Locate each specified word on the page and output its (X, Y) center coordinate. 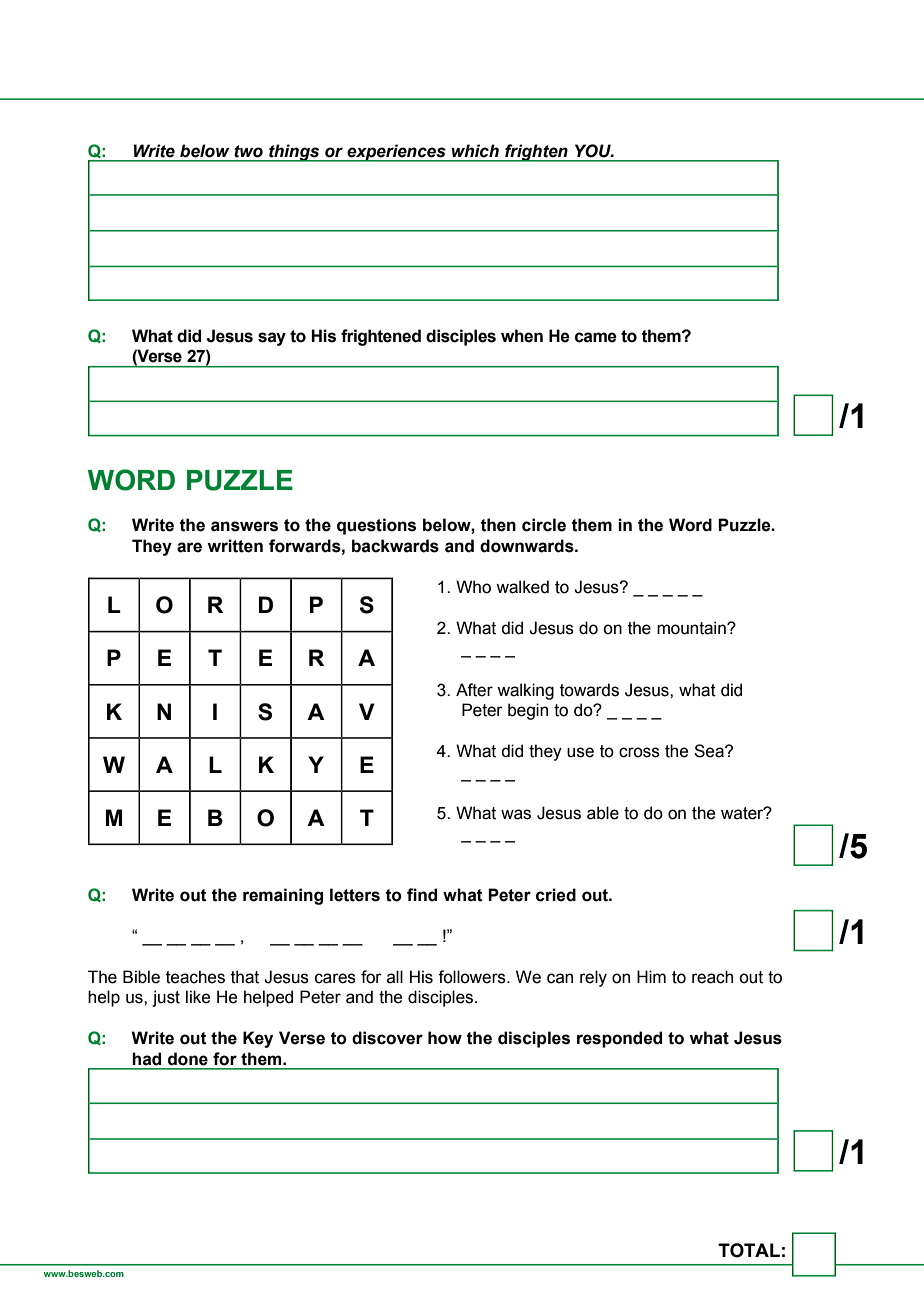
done (188, 1059)
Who (473, 587)
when (522, 336)
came (596, 337)
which (475, 151)
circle (544, 525)
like (198, 997)
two (248, 151)
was (516, 814)
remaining (283, 896)
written (235, 546)
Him (651, 976)
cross (639, 752)
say (272, 339)
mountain (692, 628)
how (445, 1038)
